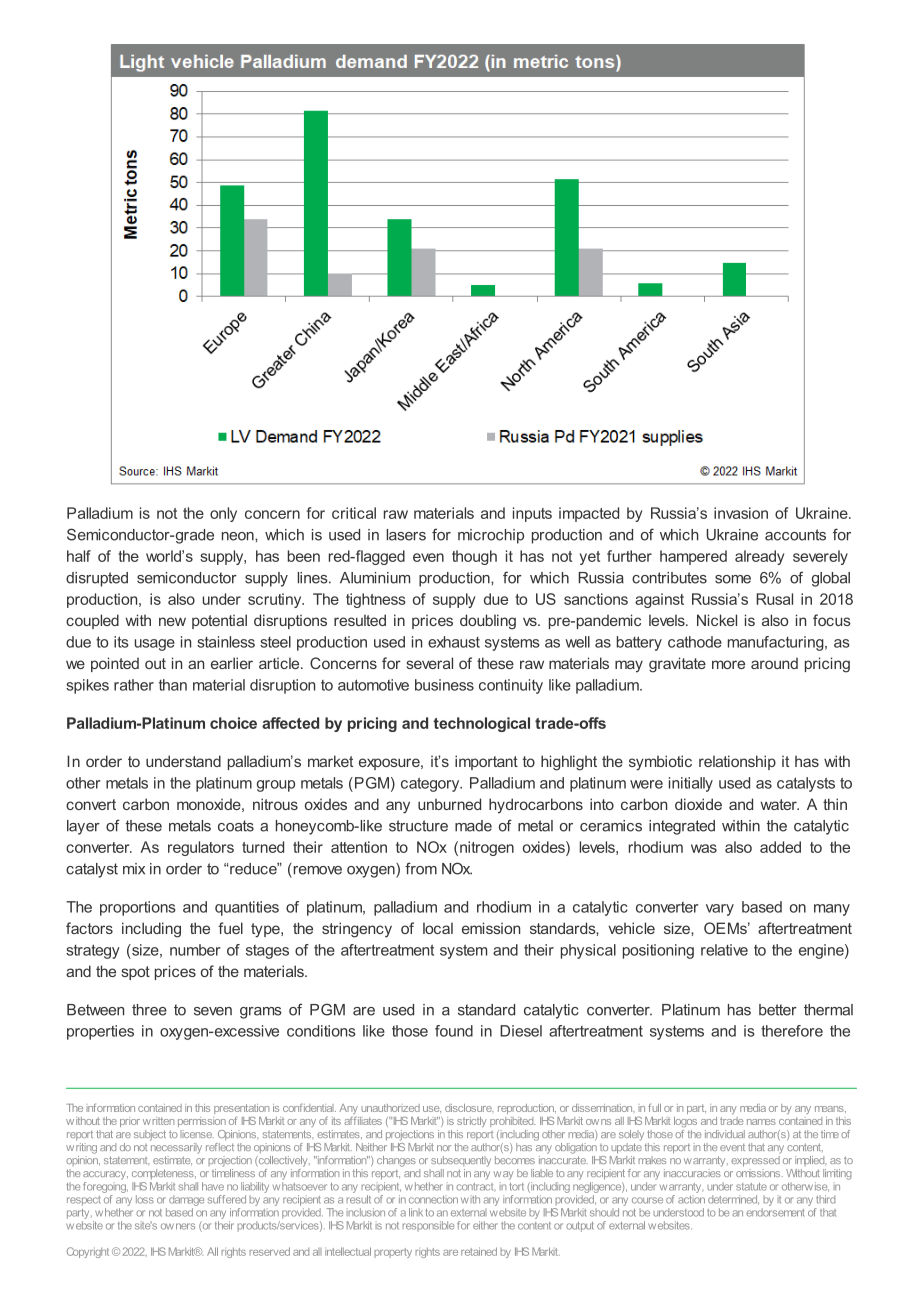 This document has width=924, height=1308. What do you see at coordinates (173, 685) in the document?
I see `than` at bounding box center [173, 685].
